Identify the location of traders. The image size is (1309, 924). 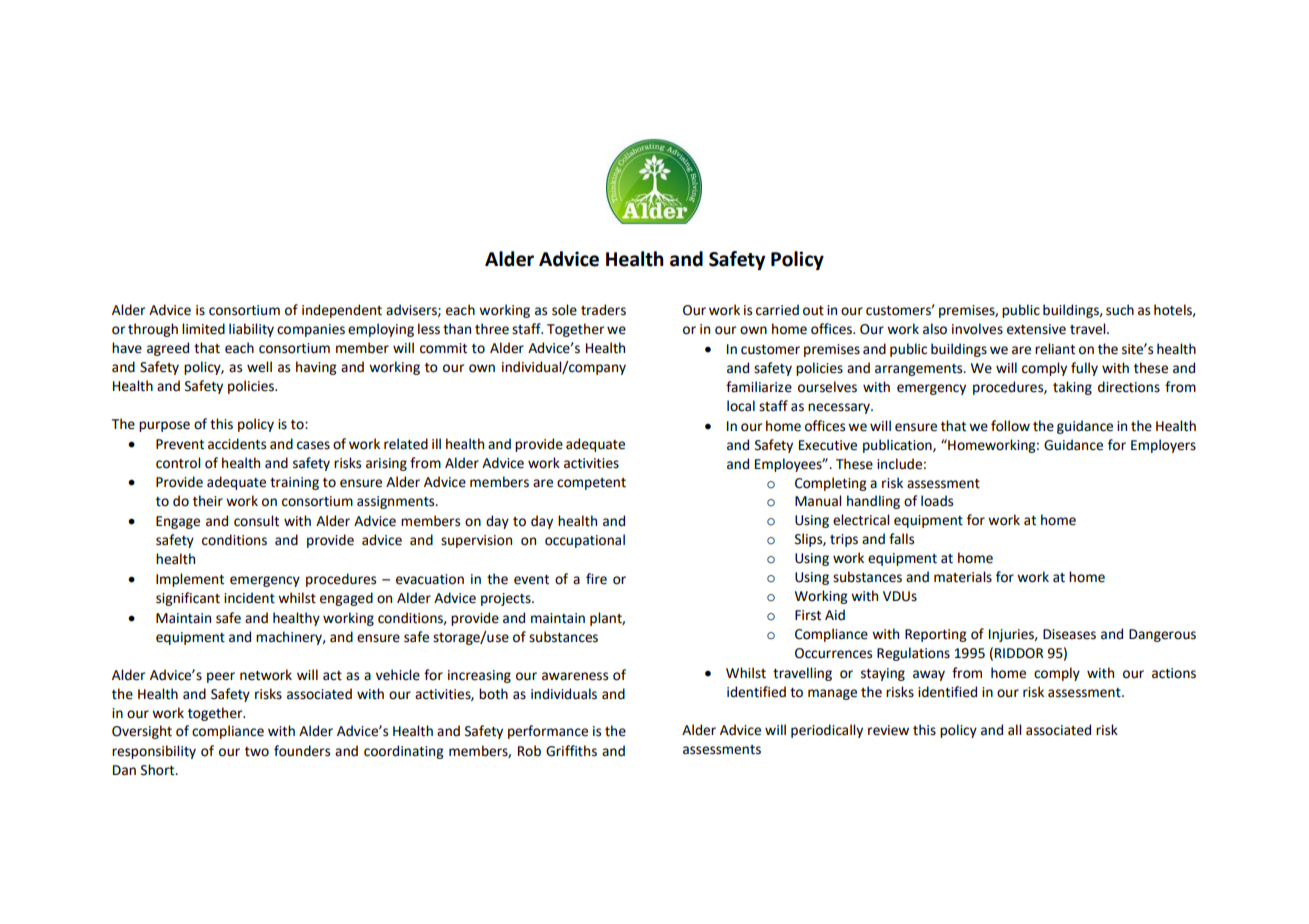
(603, 310).
